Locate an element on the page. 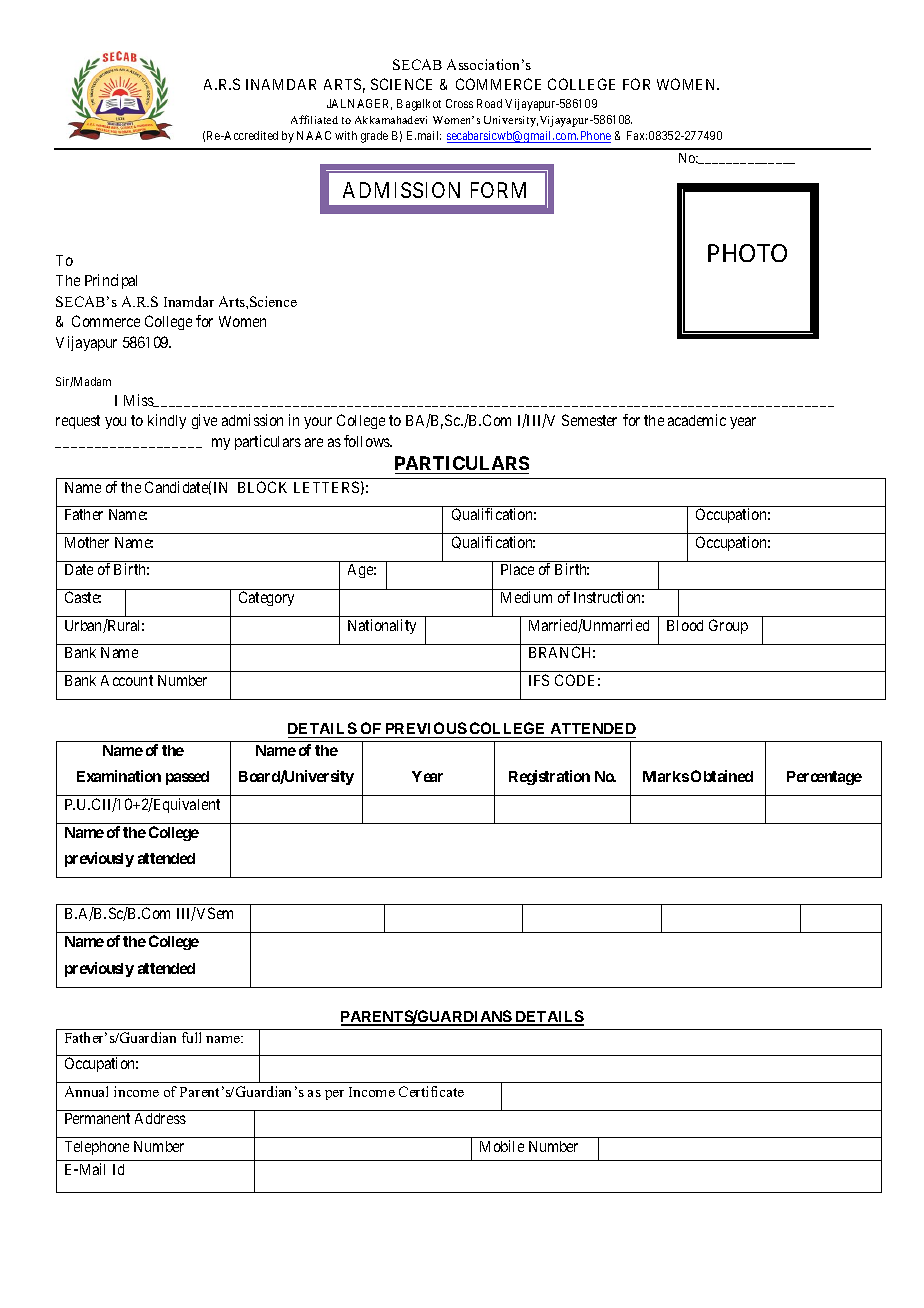 The height and width of the image is (1308, 924). Cross is located at coordinates (459, 103).
